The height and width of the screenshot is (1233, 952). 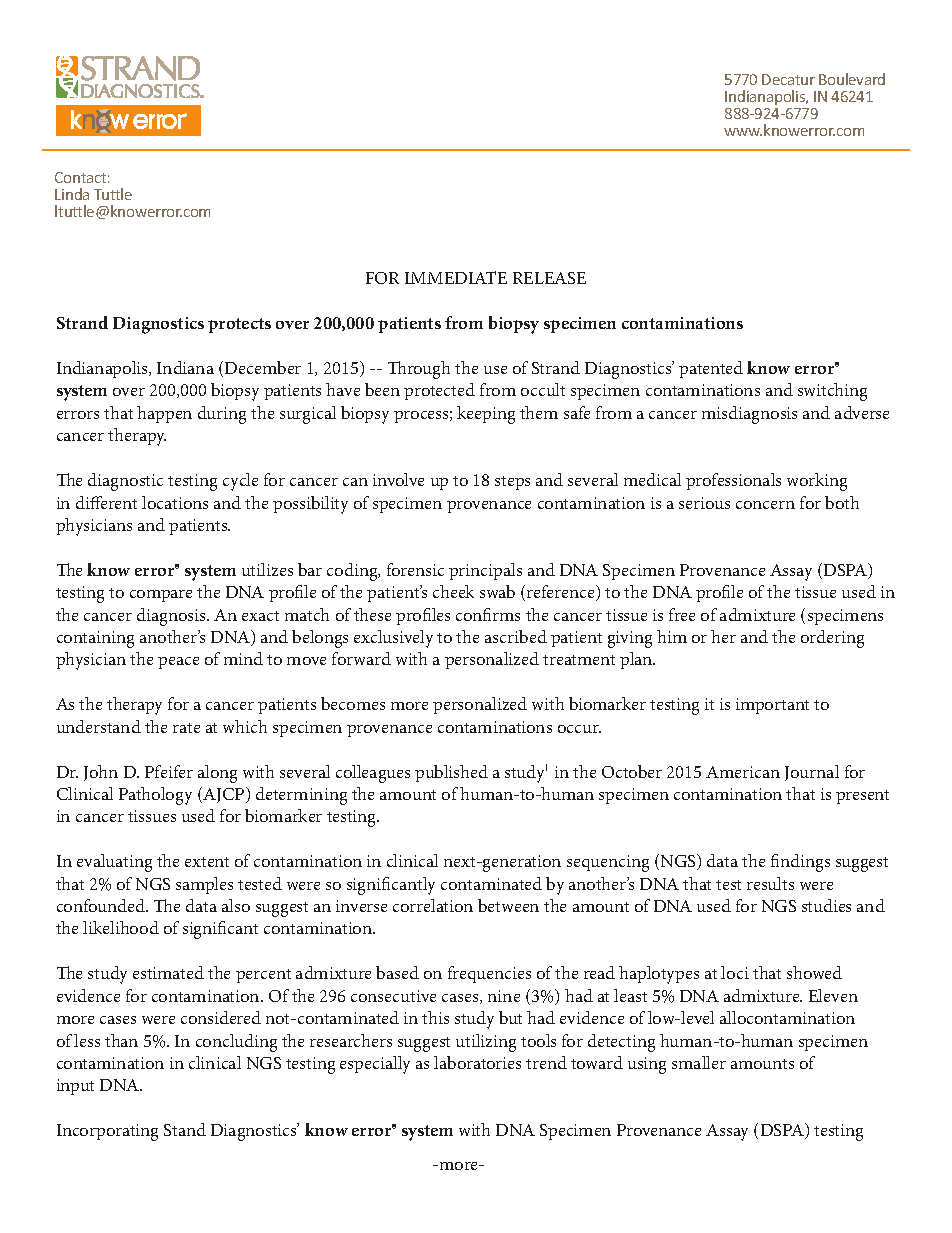 What do you see at coordinates (169, 771) in the screenshot?
I see `Pfeifer` at bounding box center [169, 771].
